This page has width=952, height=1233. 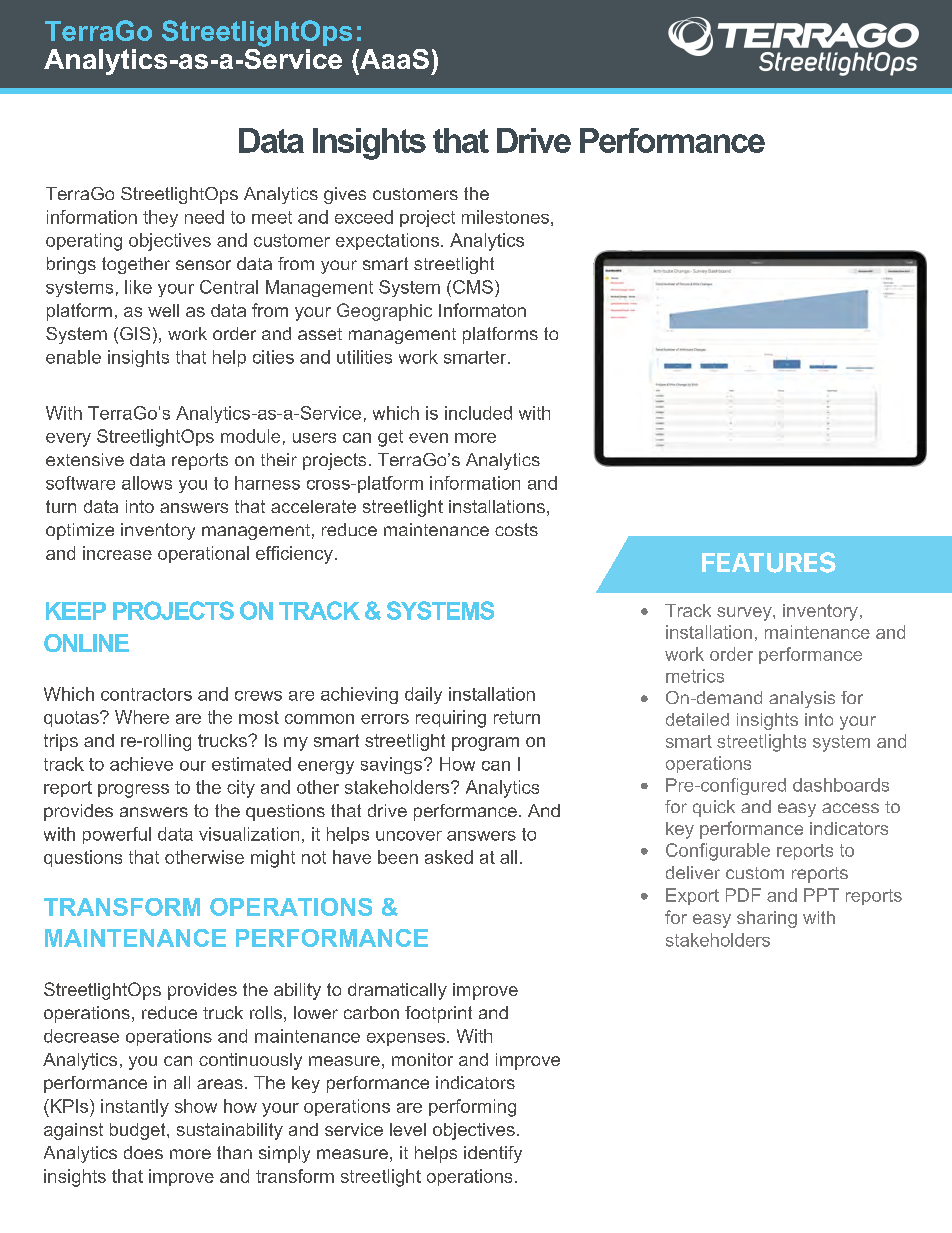 I want to click on performing, so click(x=472, y=1108).
